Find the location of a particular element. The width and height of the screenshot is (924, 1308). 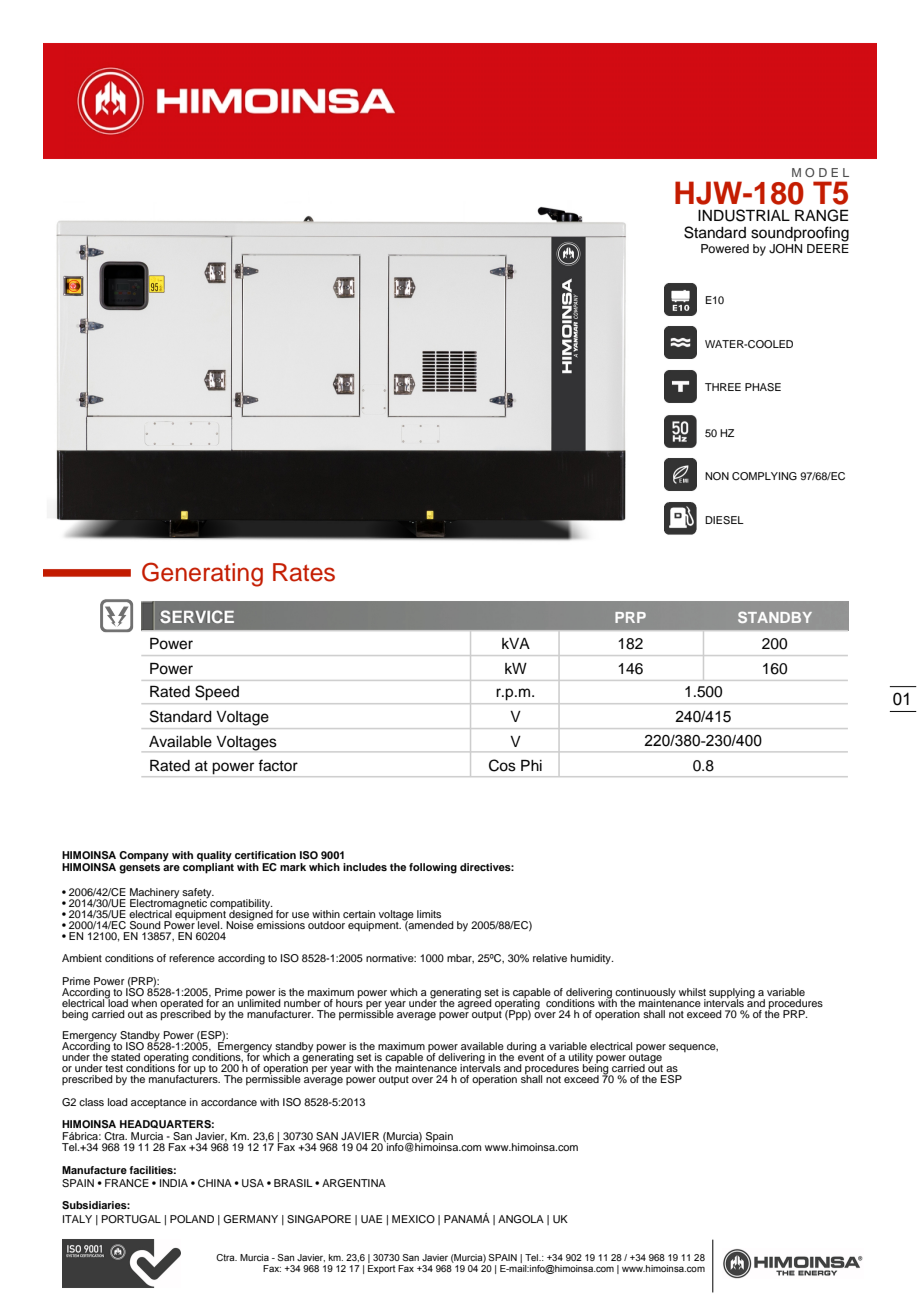

are is located at coordinates (171, 868).
